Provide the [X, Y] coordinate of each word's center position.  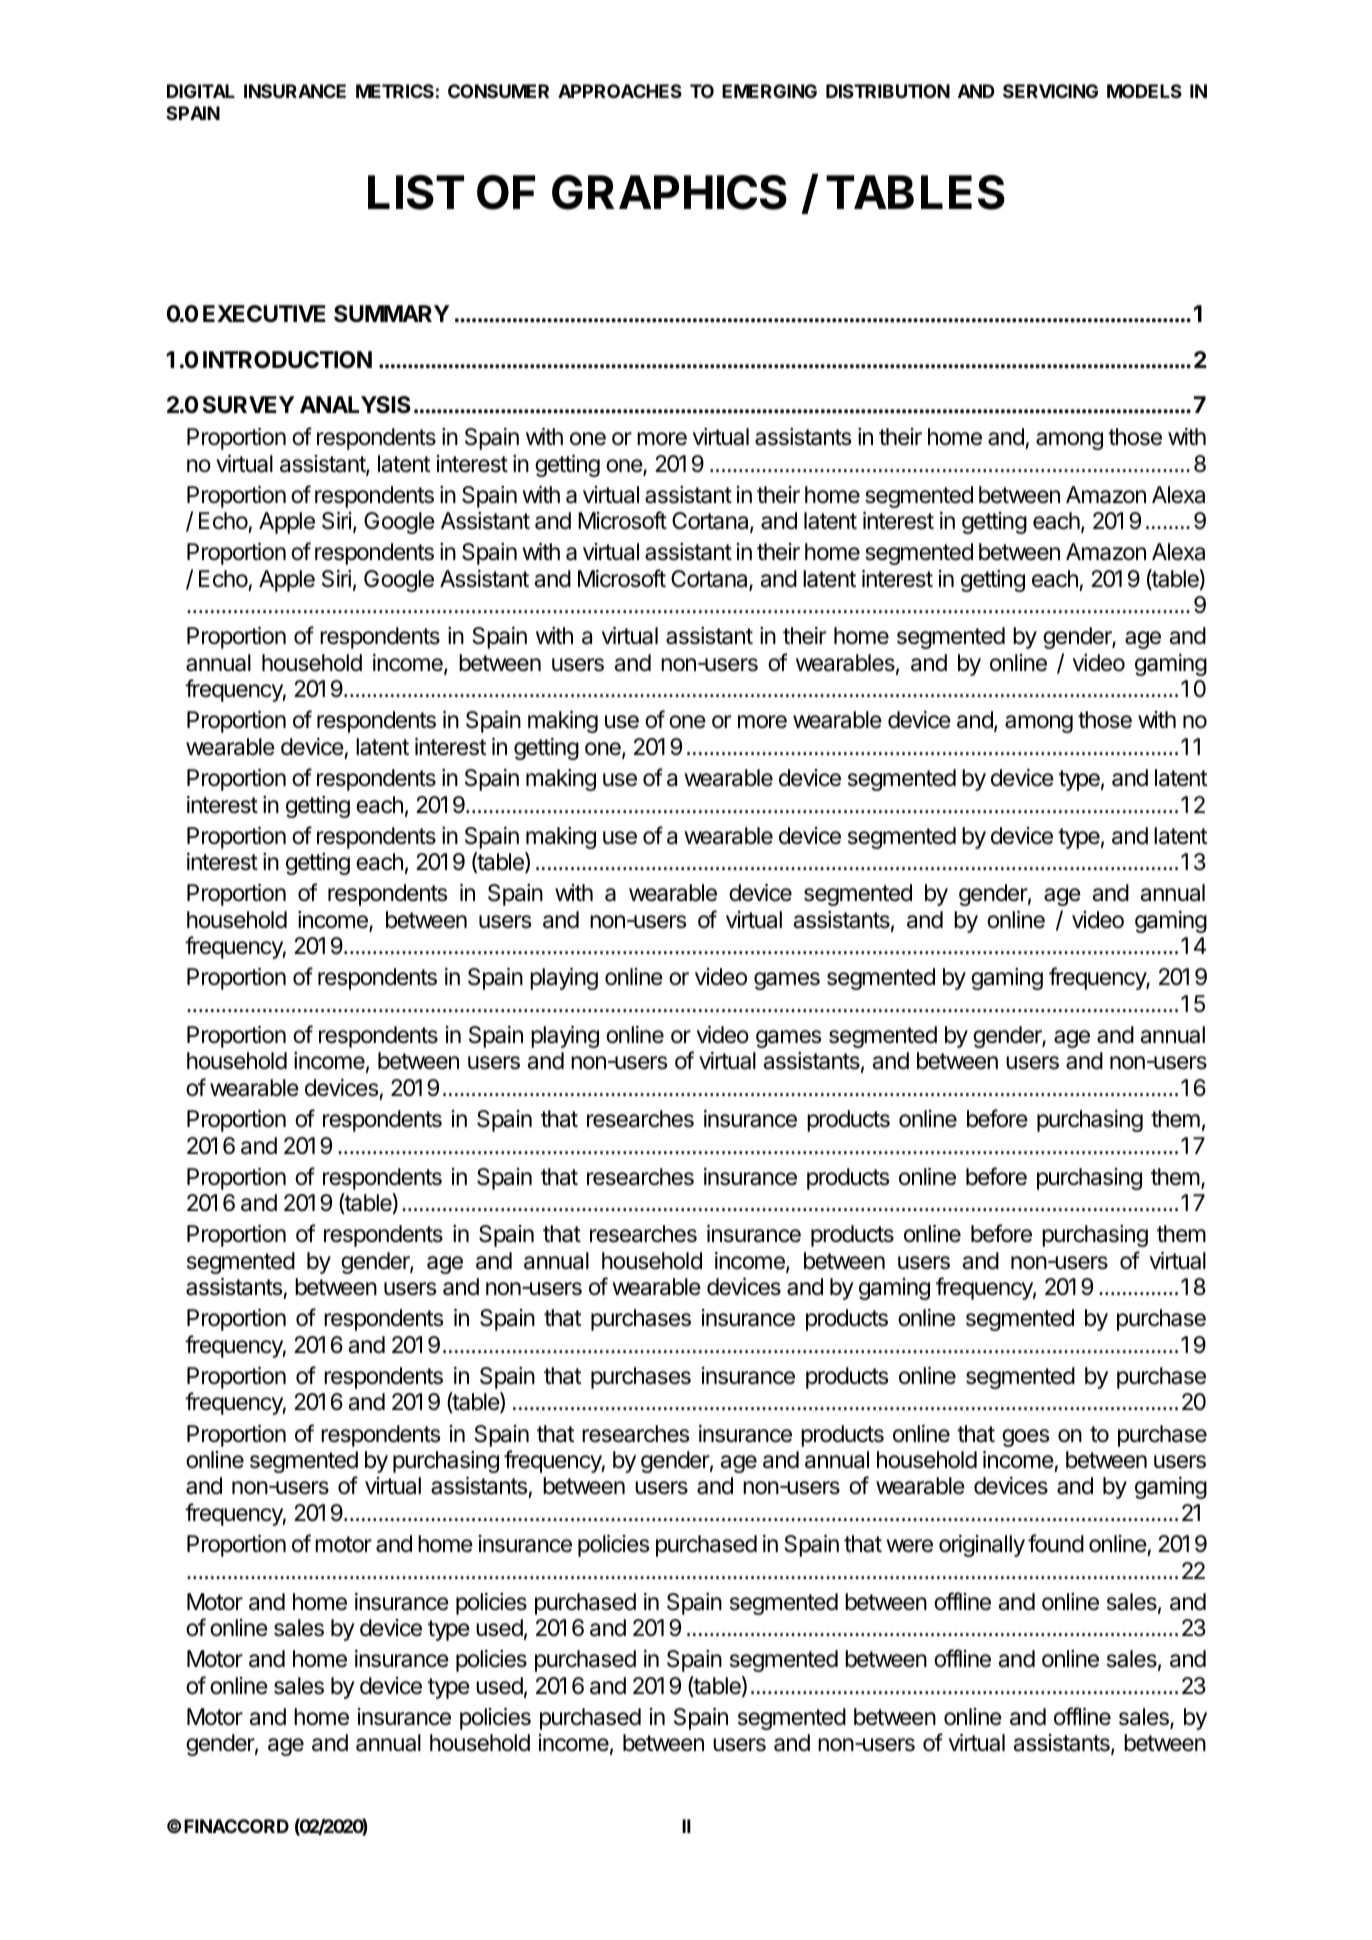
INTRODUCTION [287, 360]
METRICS [395, 91]
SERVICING [1050, 91]
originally [982, 1546]
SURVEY [249, 405]
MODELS [1144, 91]
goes [1025, 1438]
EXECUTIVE [264, 314]
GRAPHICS [669, 192]
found [1056, 1543]
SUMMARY [392, 314]
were [909, 1546]
